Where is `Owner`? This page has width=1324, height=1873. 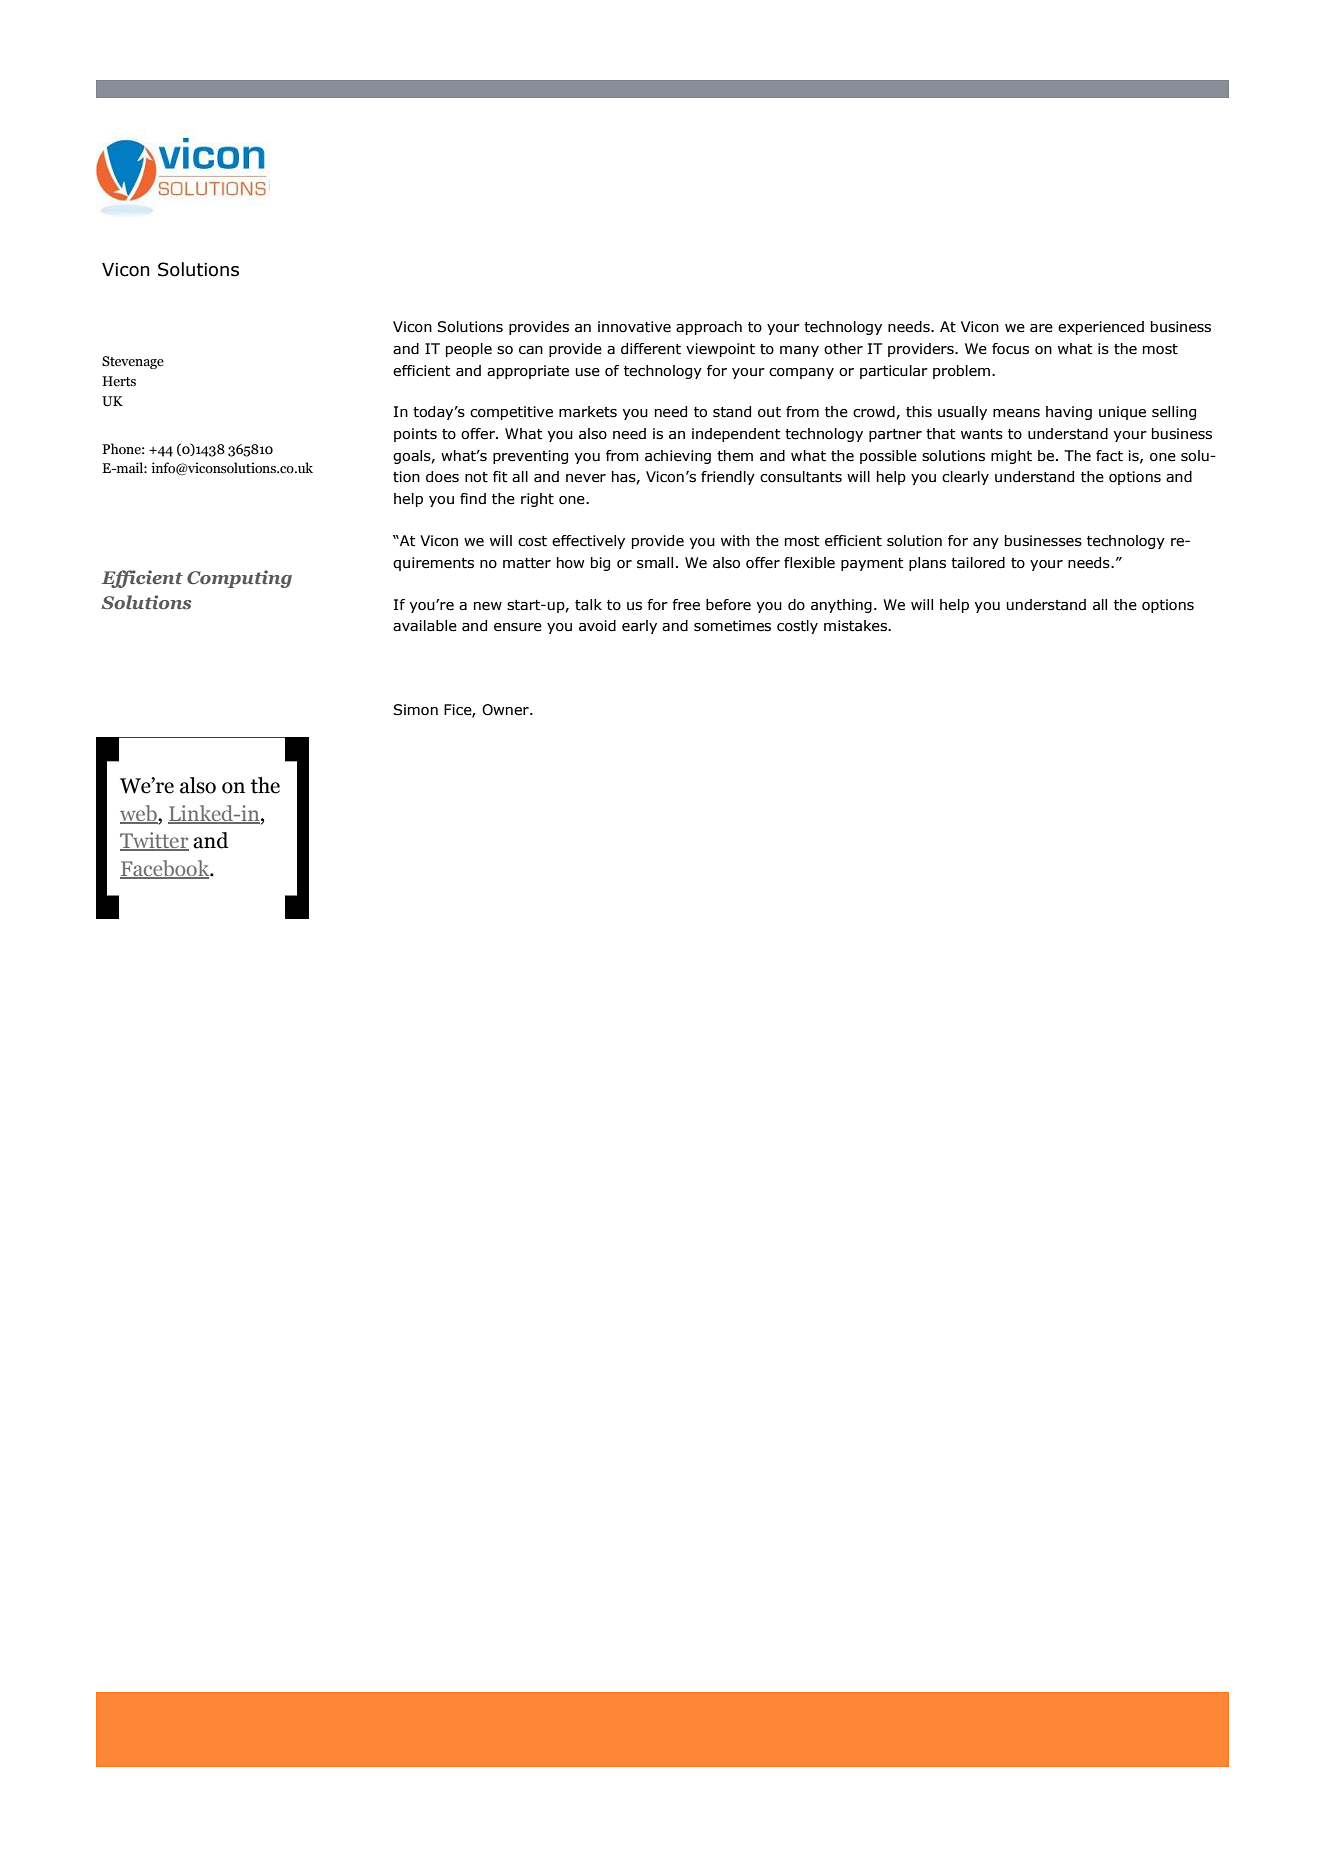
Owner is located at coordinates (506, 710).
